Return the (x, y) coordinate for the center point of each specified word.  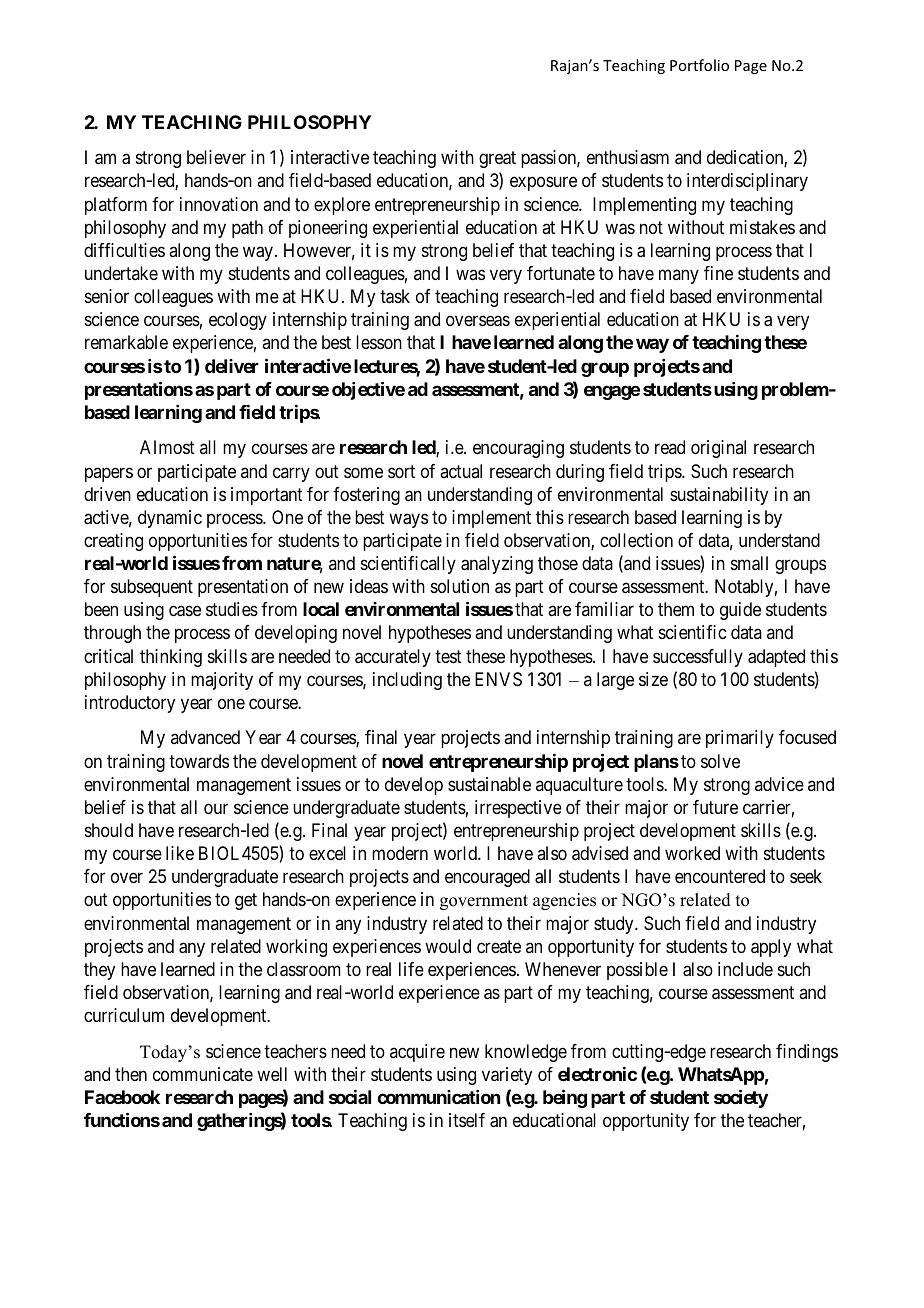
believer (216, 157)
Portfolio (699, 65)
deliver (232, 366)
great (497, 160)
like (180, 853)
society (741, 1098)
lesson (379, 342)
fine (718, 273)
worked (692, 853)
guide (740, 611)
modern (400, 853)
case (185, 611)
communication (438, 1097)
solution (460, 586)
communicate (203, 1074)
